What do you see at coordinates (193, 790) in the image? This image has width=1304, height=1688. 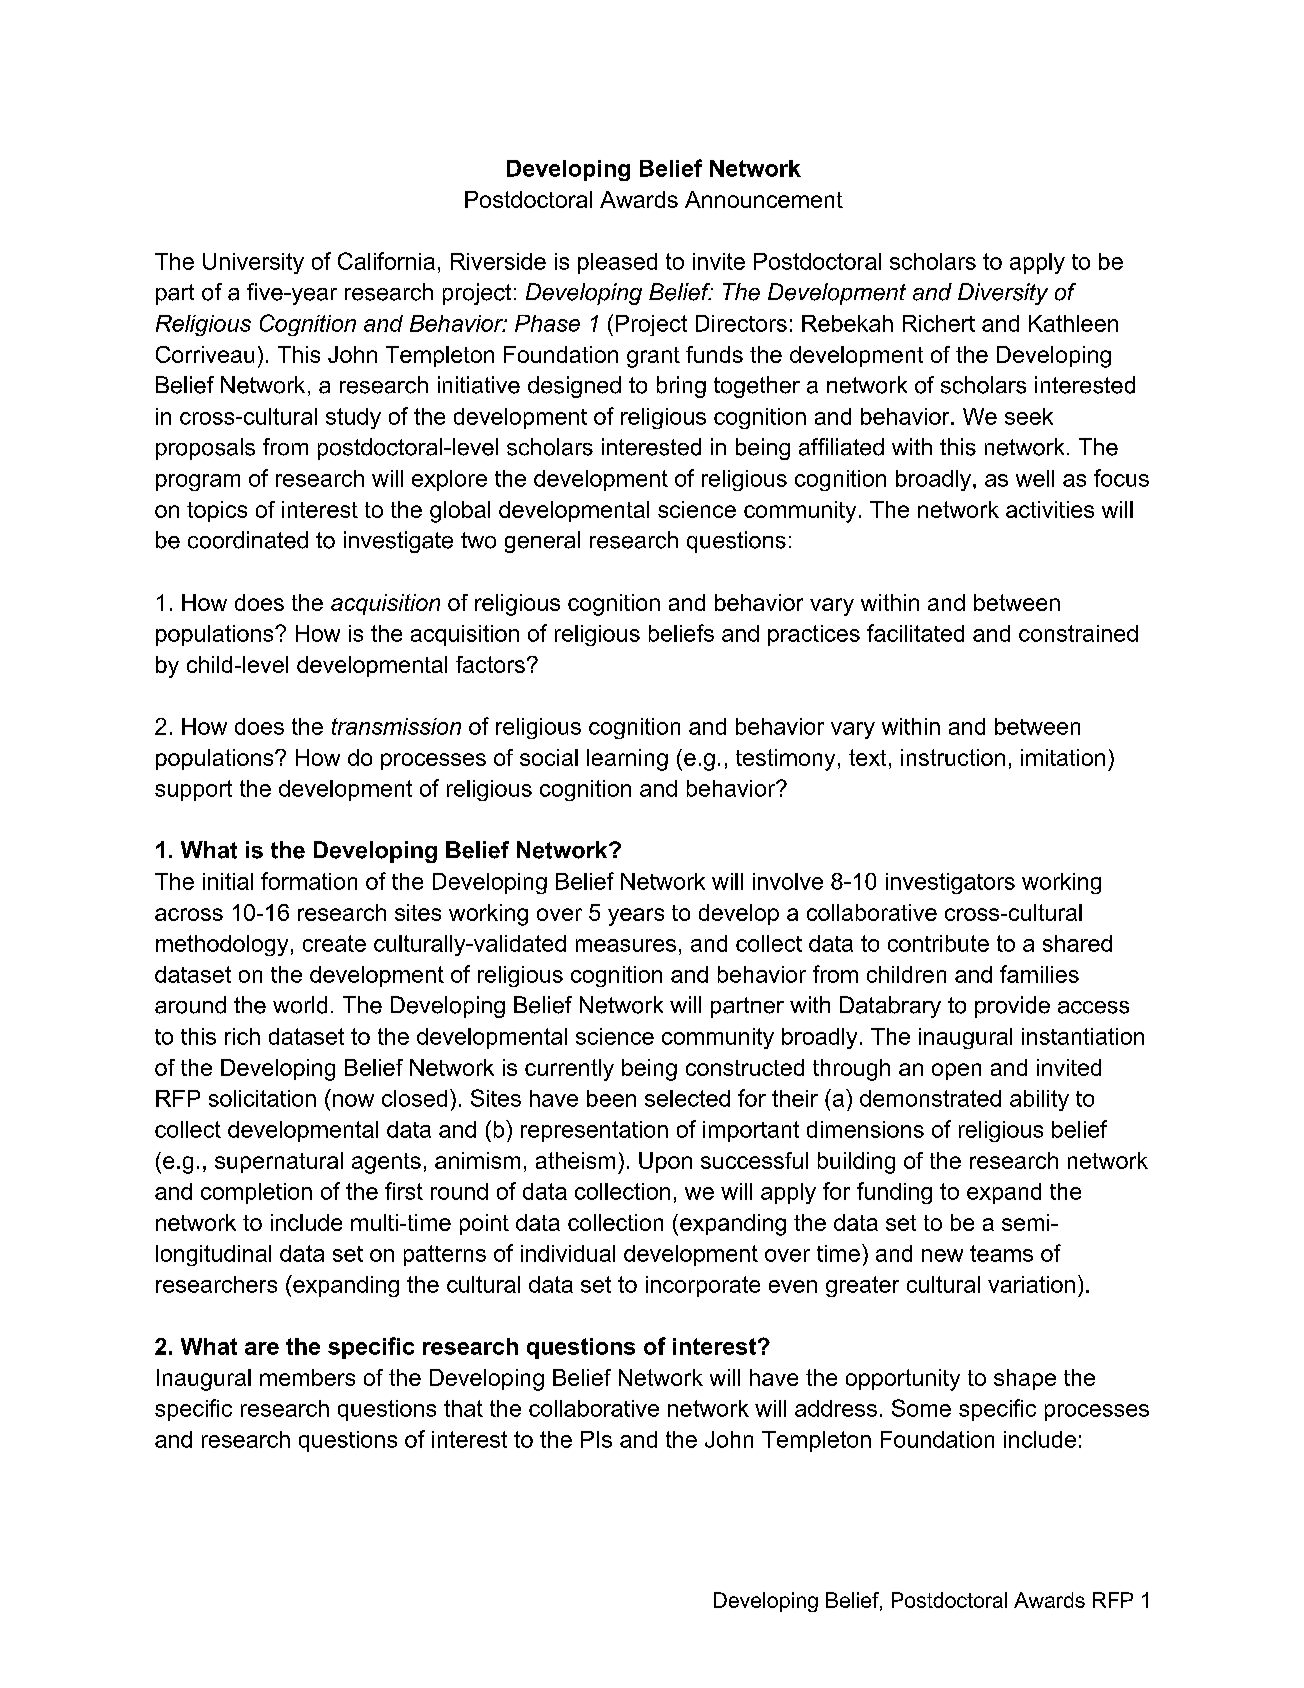 I see `support` at bounding box center [193, 790].
